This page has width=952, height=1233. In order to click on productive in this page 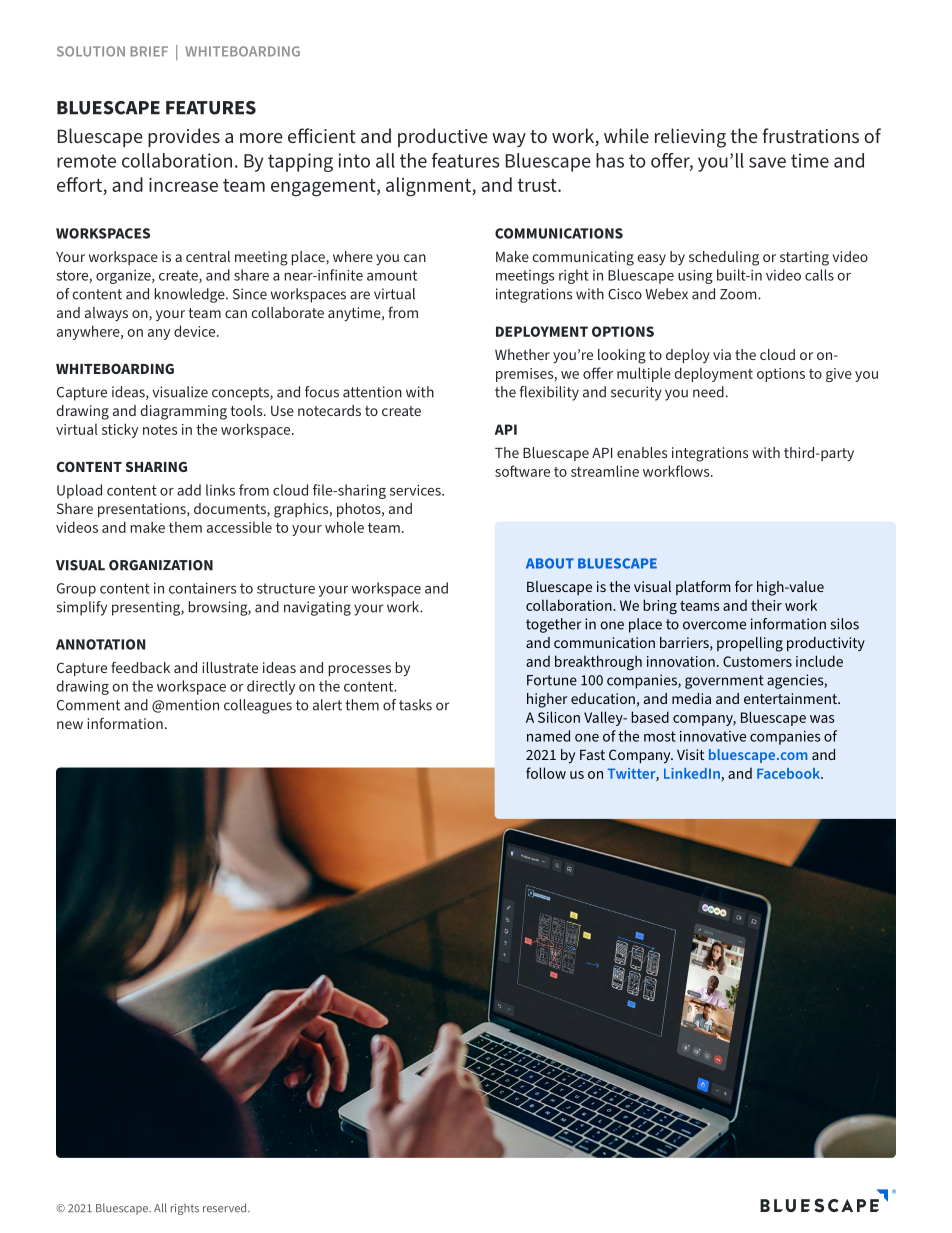, I will do `click(443, 137)`.
